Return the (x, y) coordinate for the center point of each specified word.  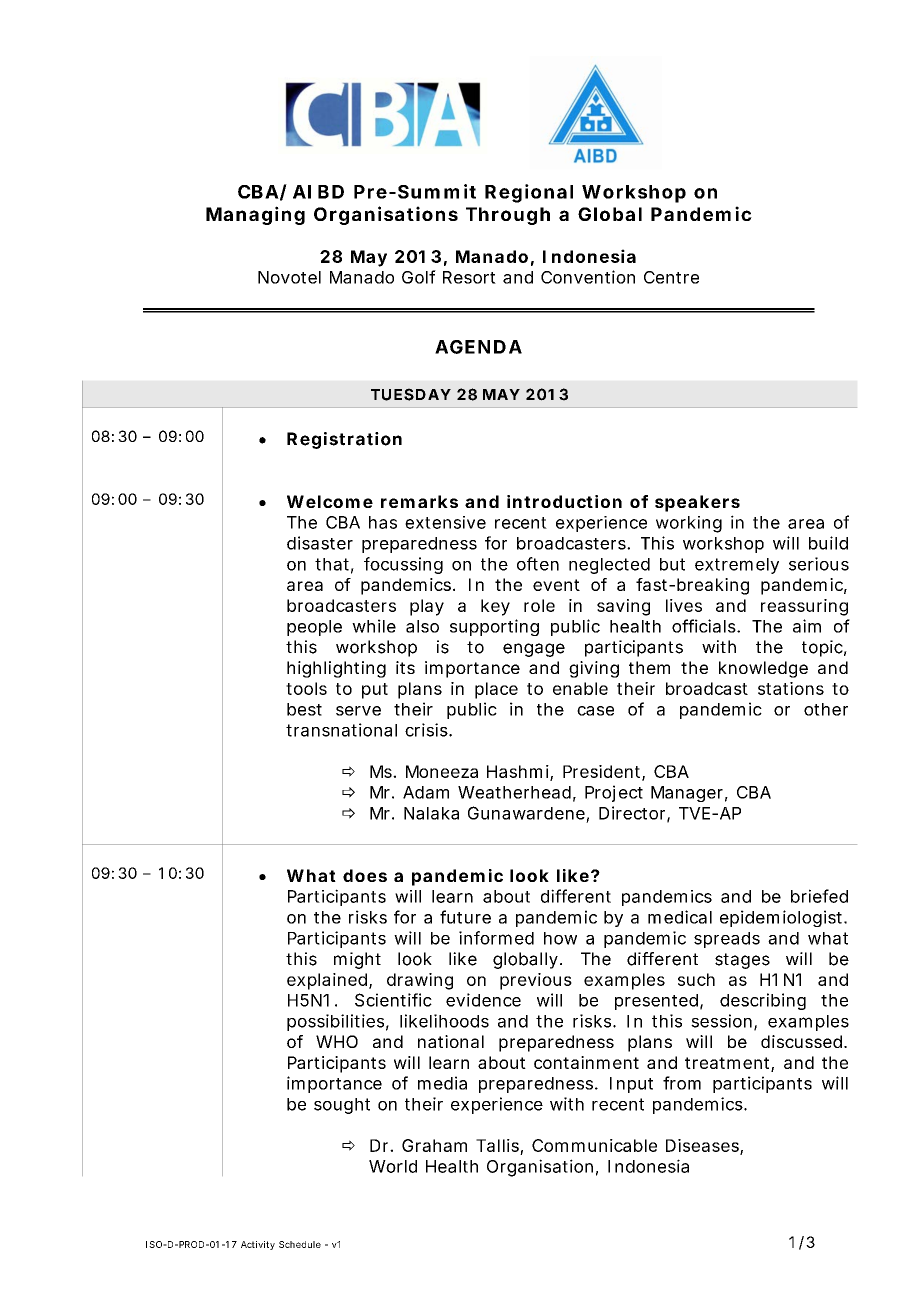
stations (791, 688)
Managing (255, 215)
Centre (671, 277)
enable (580, 688)
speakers (697, 503)
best (304, 709)
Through (508, 216)
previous (536, 981)
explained (327, 981)
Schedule (300, 1244)
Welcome (330, 501)
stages (742, 961)
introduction (564, 501)
